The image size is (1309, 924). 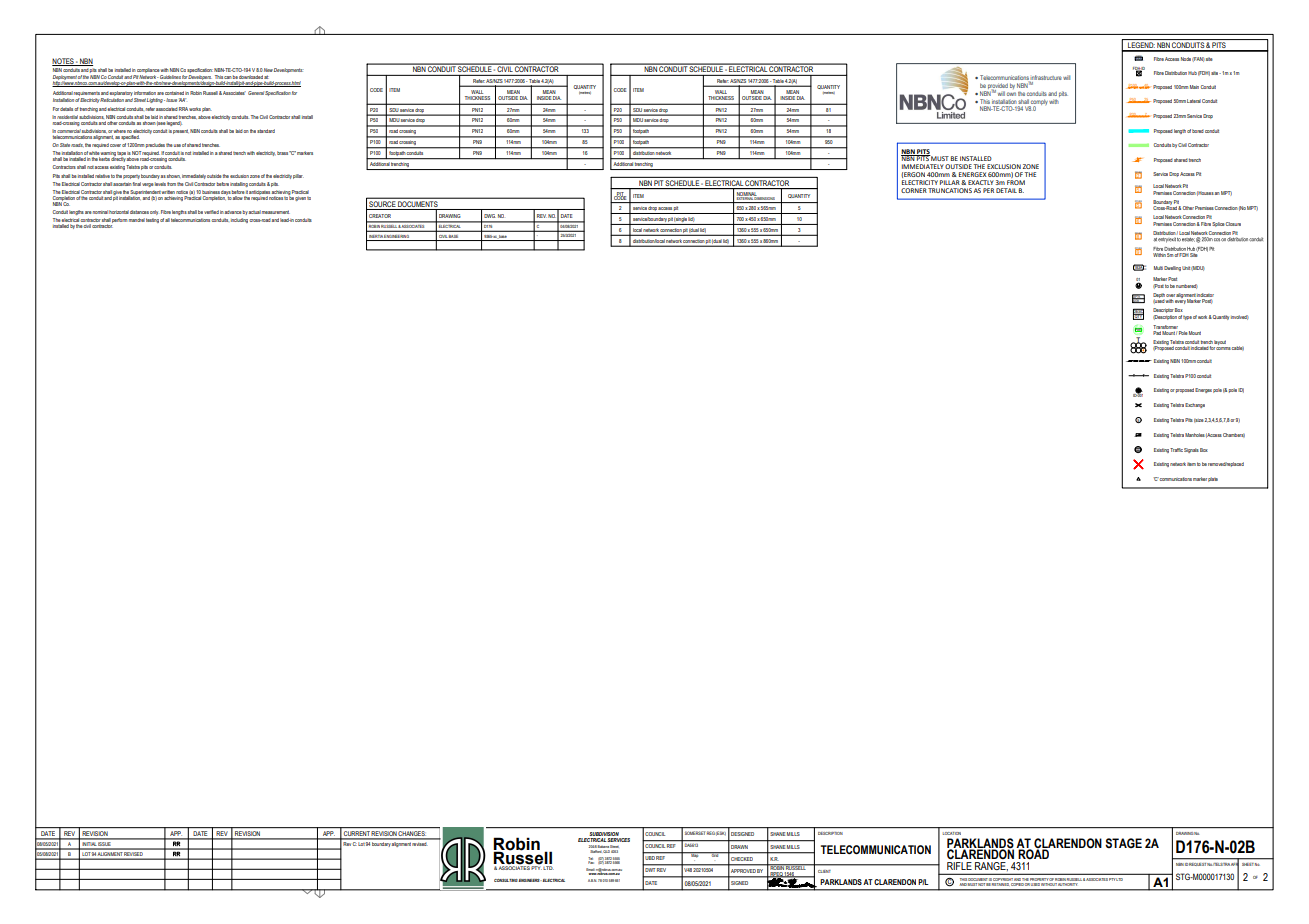 I want to click on CONSULTING, so click(x=506, y=880).
